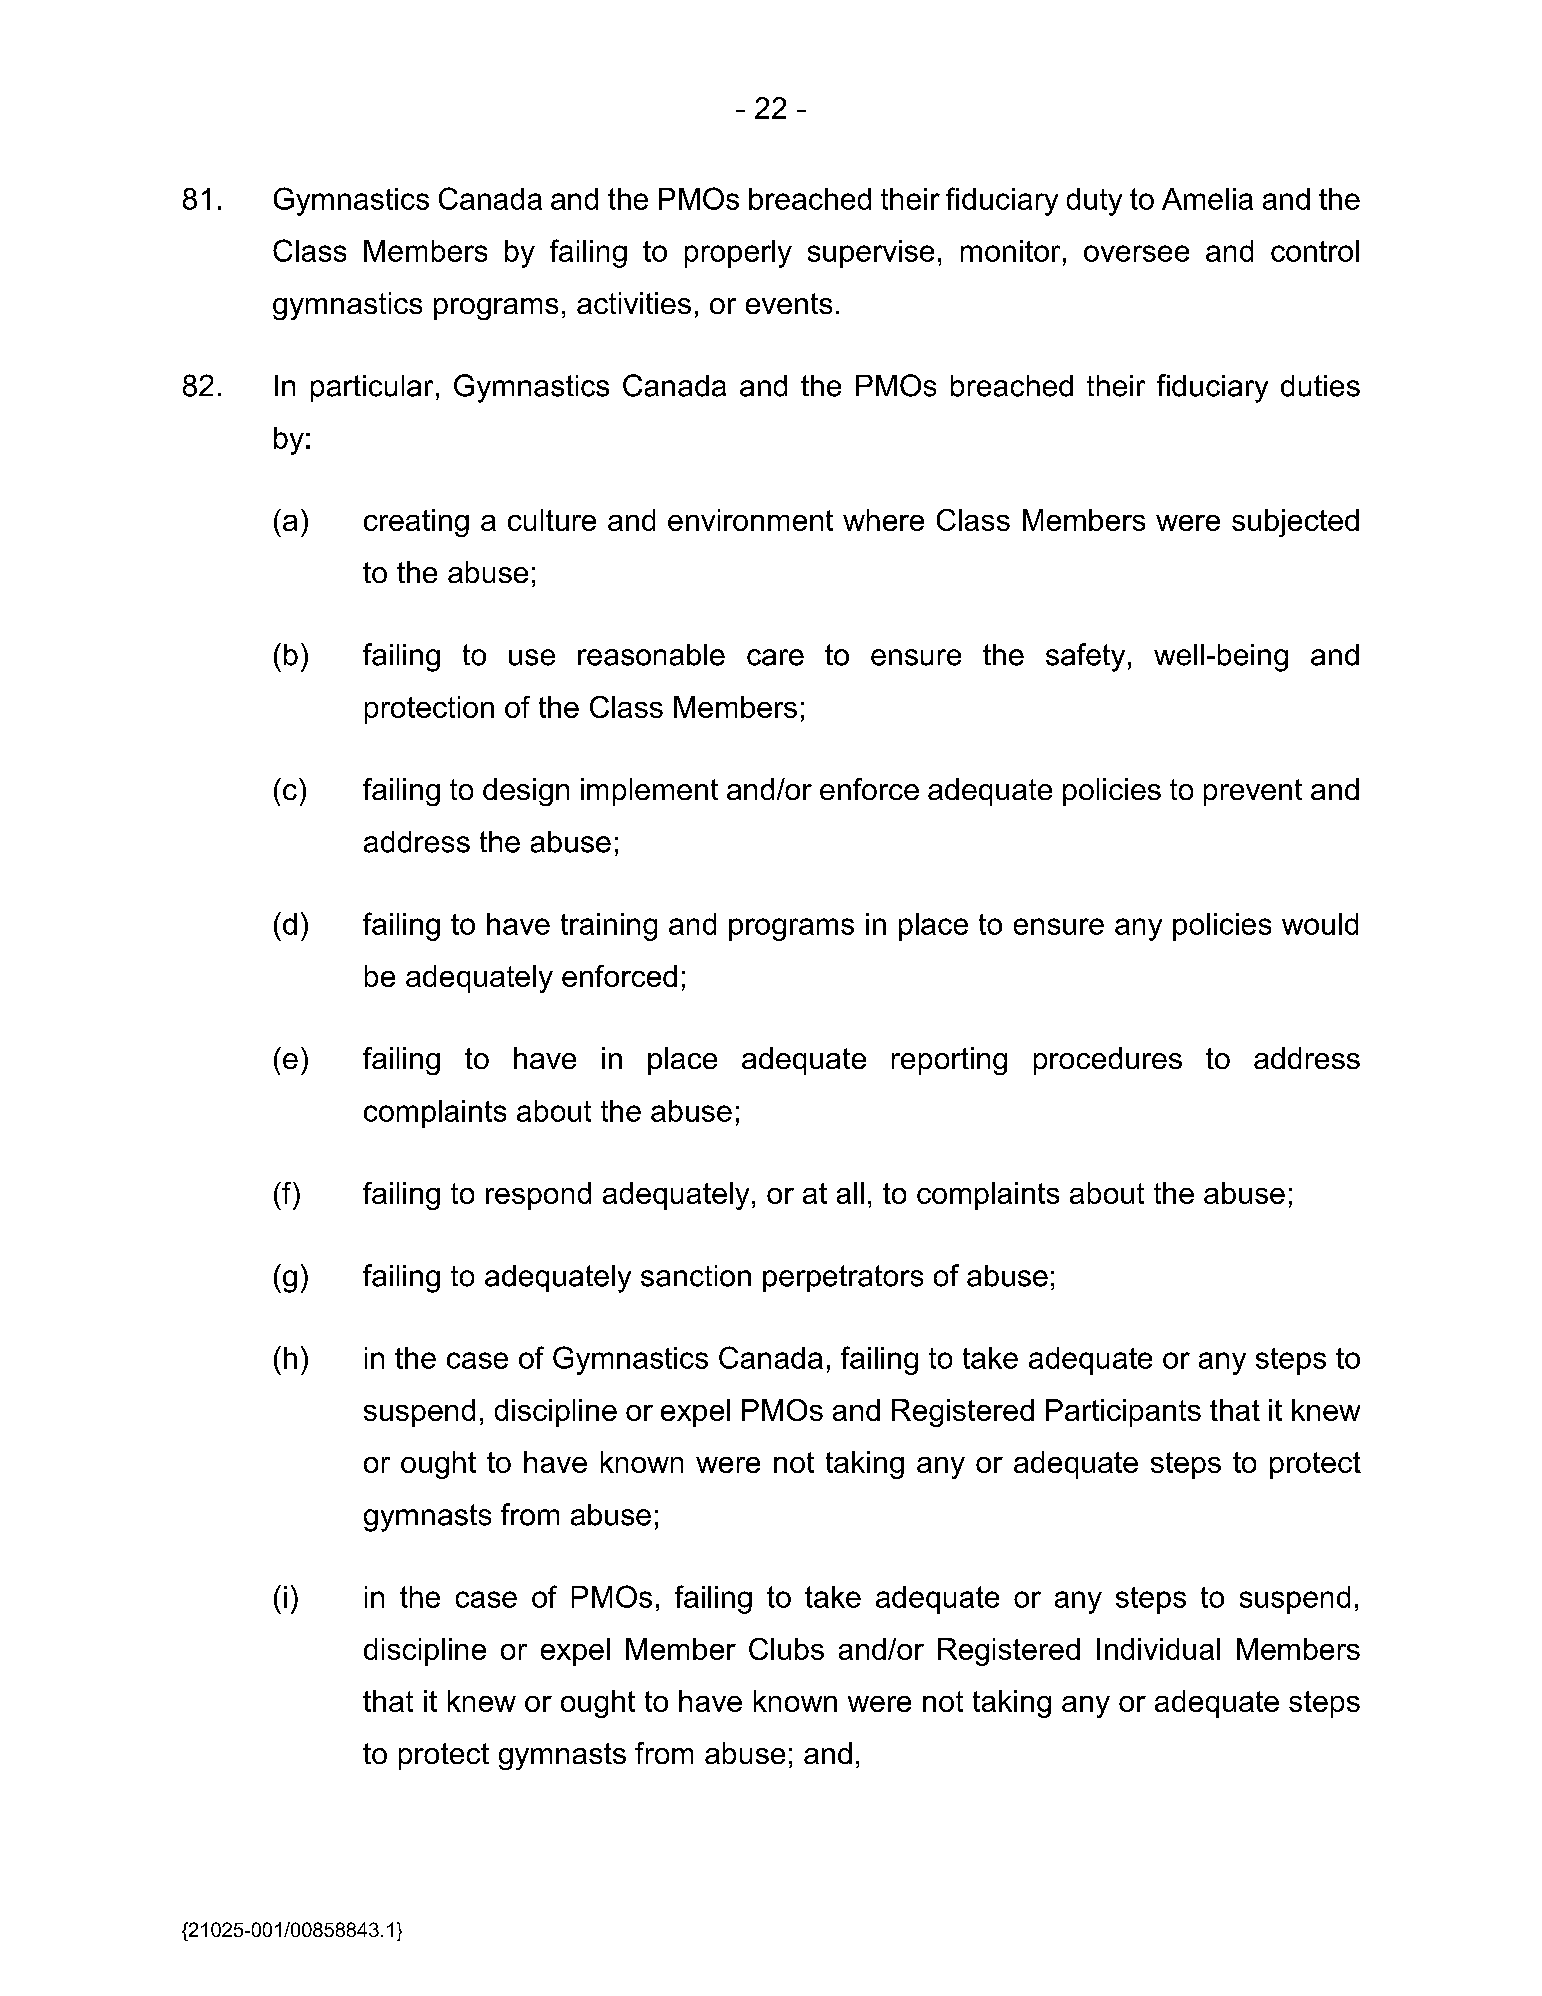 The width and height of the page is (1542, 1996). What do you see at coordinates (949, 1061) in the page?
I see `reporting` at bounding box center [949, 1061].
